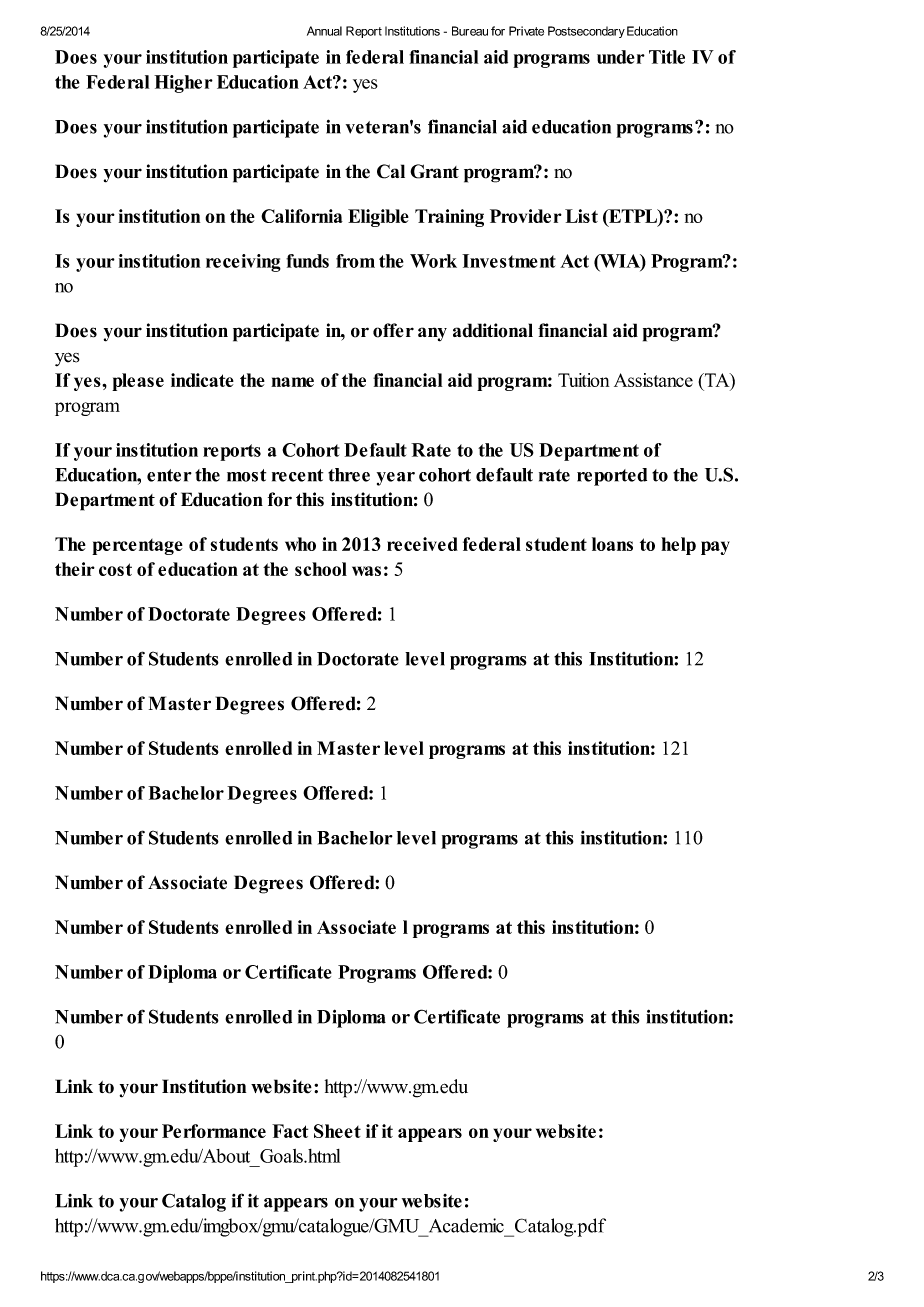 This image has height=1307, width=924. Describe the element at coordinates (366, 571) in the image. I see `was` at that location.
